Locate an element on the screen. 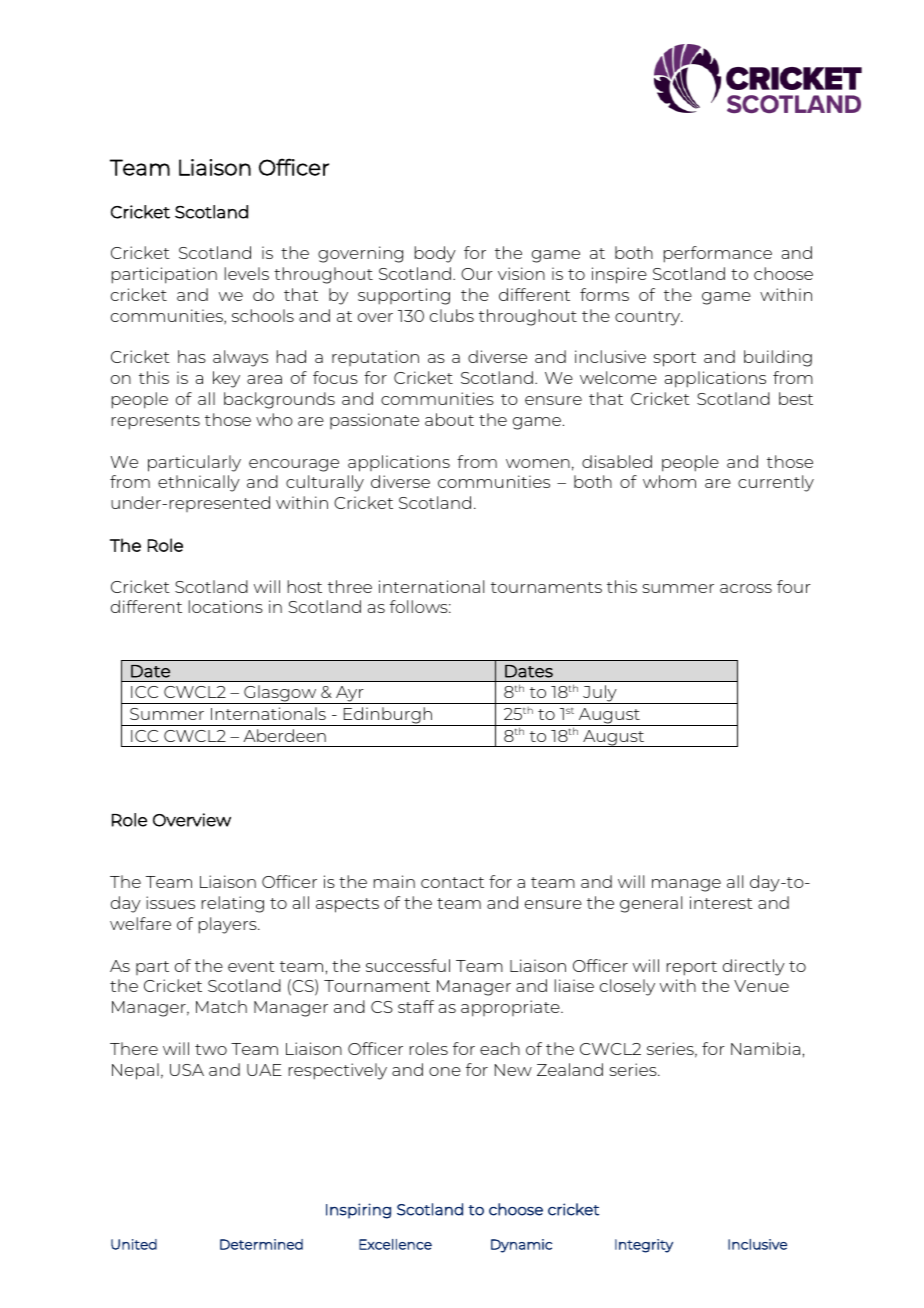 The width and height of the screenshot is (924, 1308). Match is located at coordinates (221, 1006).
